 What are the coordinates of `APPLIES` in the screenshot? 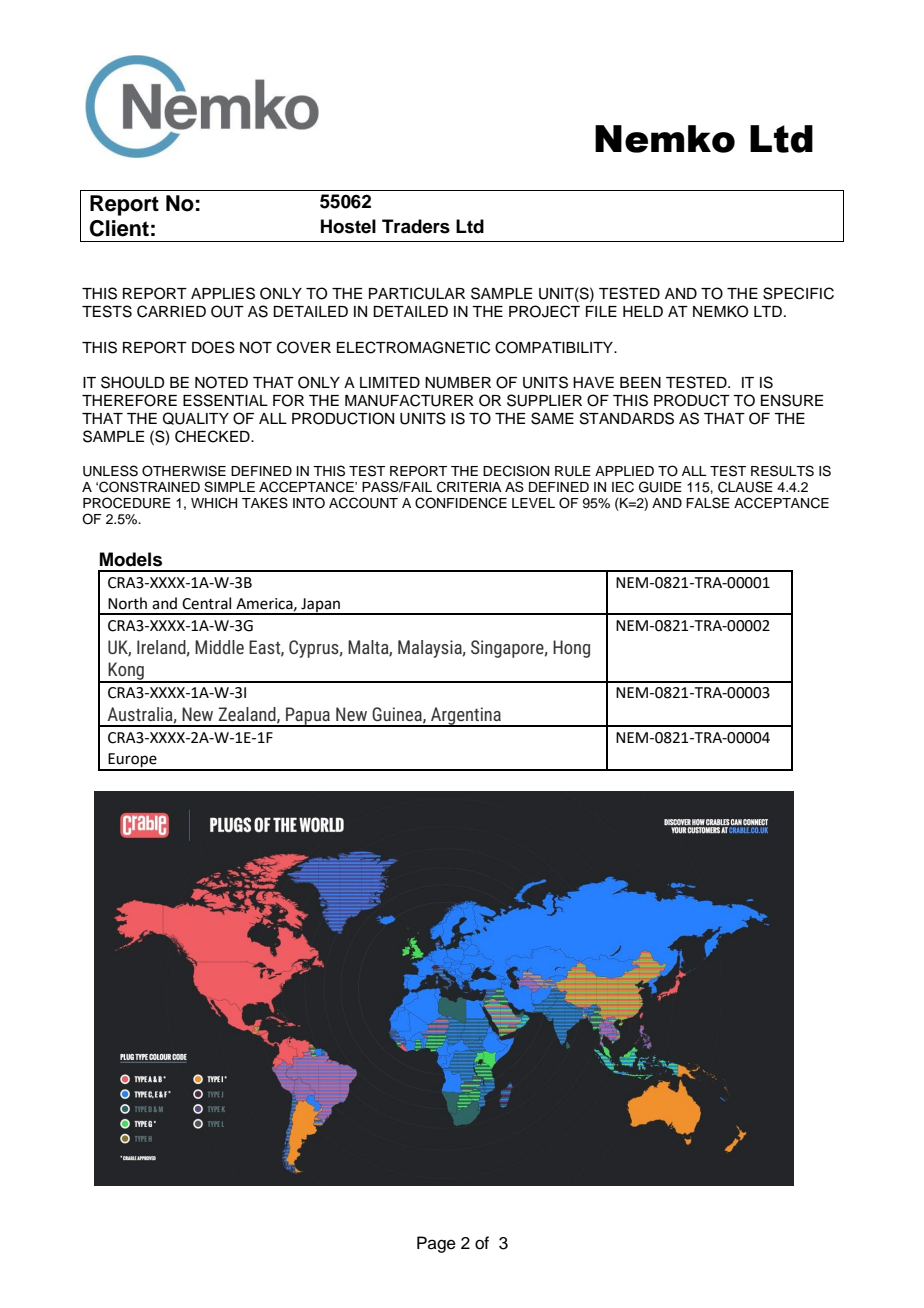 It's located at (223, 293).
